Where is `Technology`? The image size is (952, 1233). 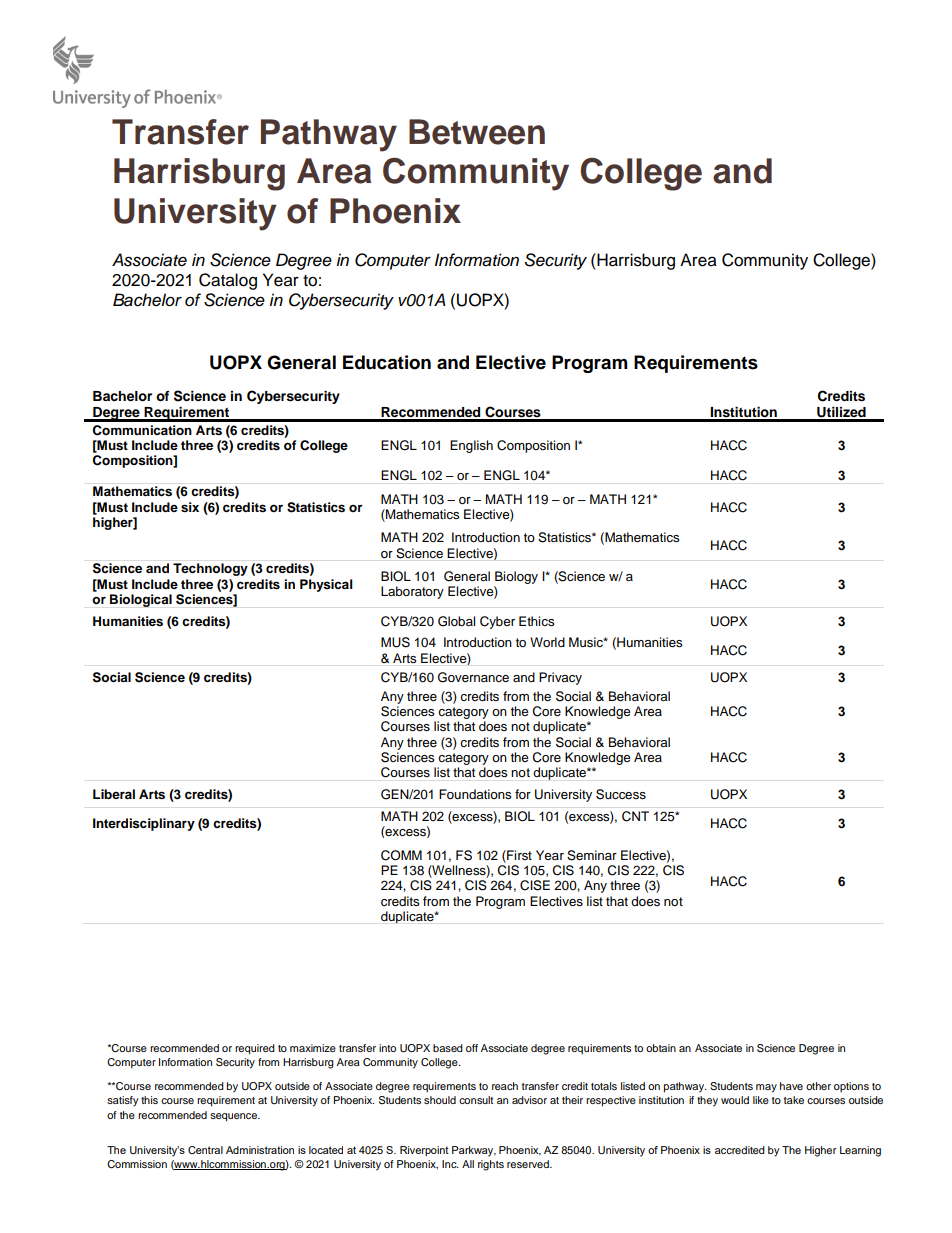 Technology is located at coordinates (210, 569).
